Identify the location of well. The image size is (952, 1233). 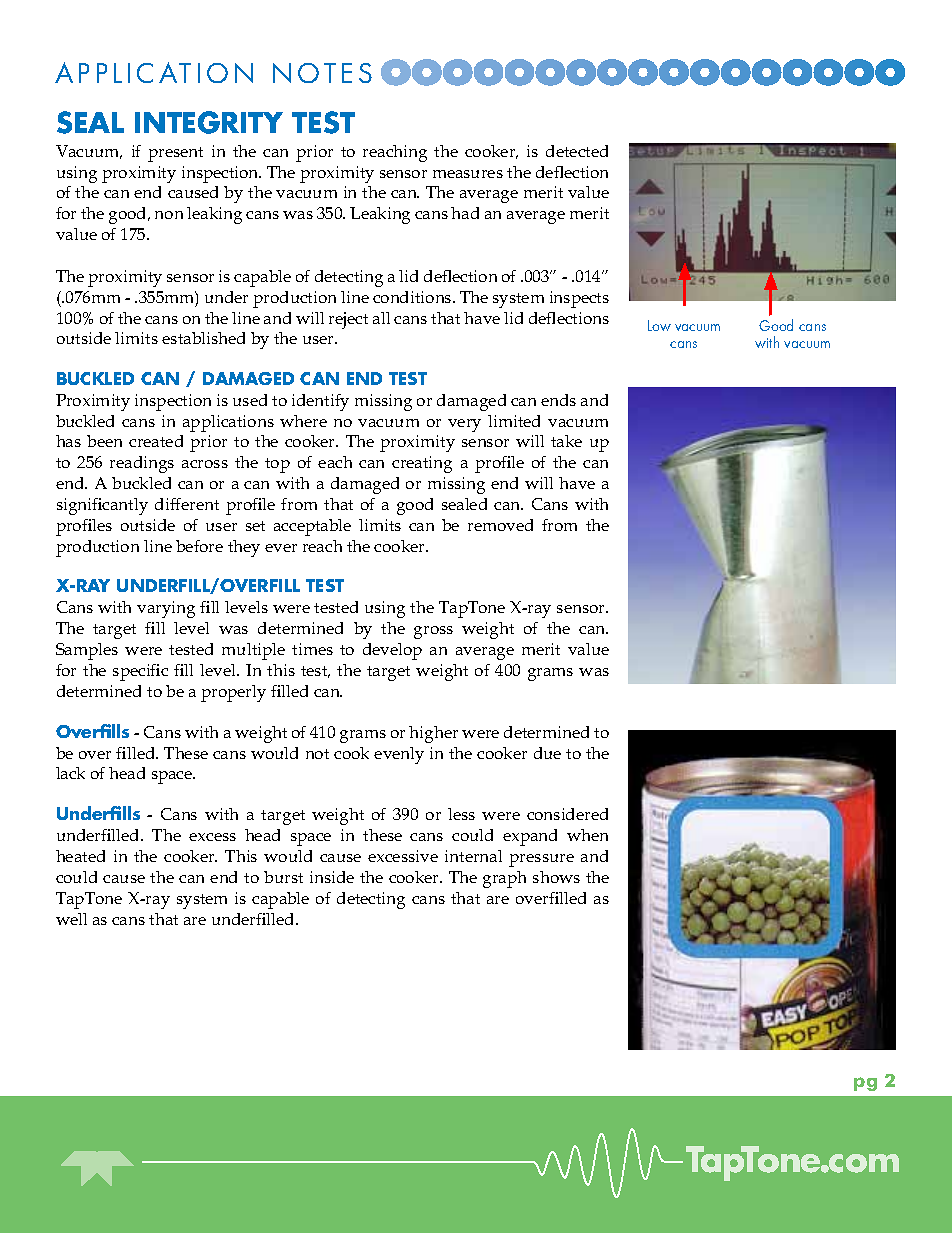
(71, 919).
